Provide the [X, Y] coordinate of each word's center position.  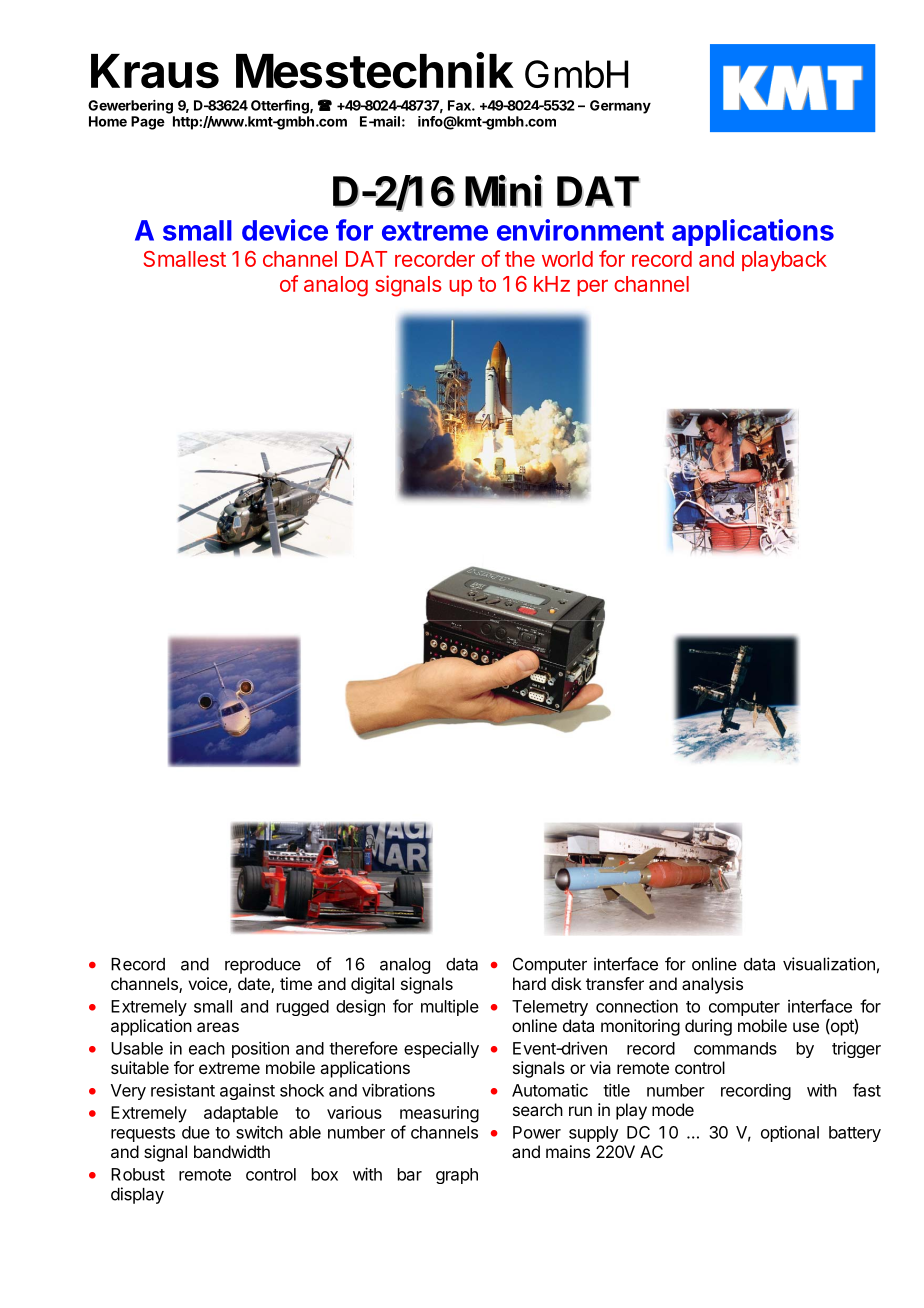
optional [790, 1134]
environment [580, 230]
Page [148, 123]
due [196, 1132]
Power [537, 1132]
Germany [620, 107]
